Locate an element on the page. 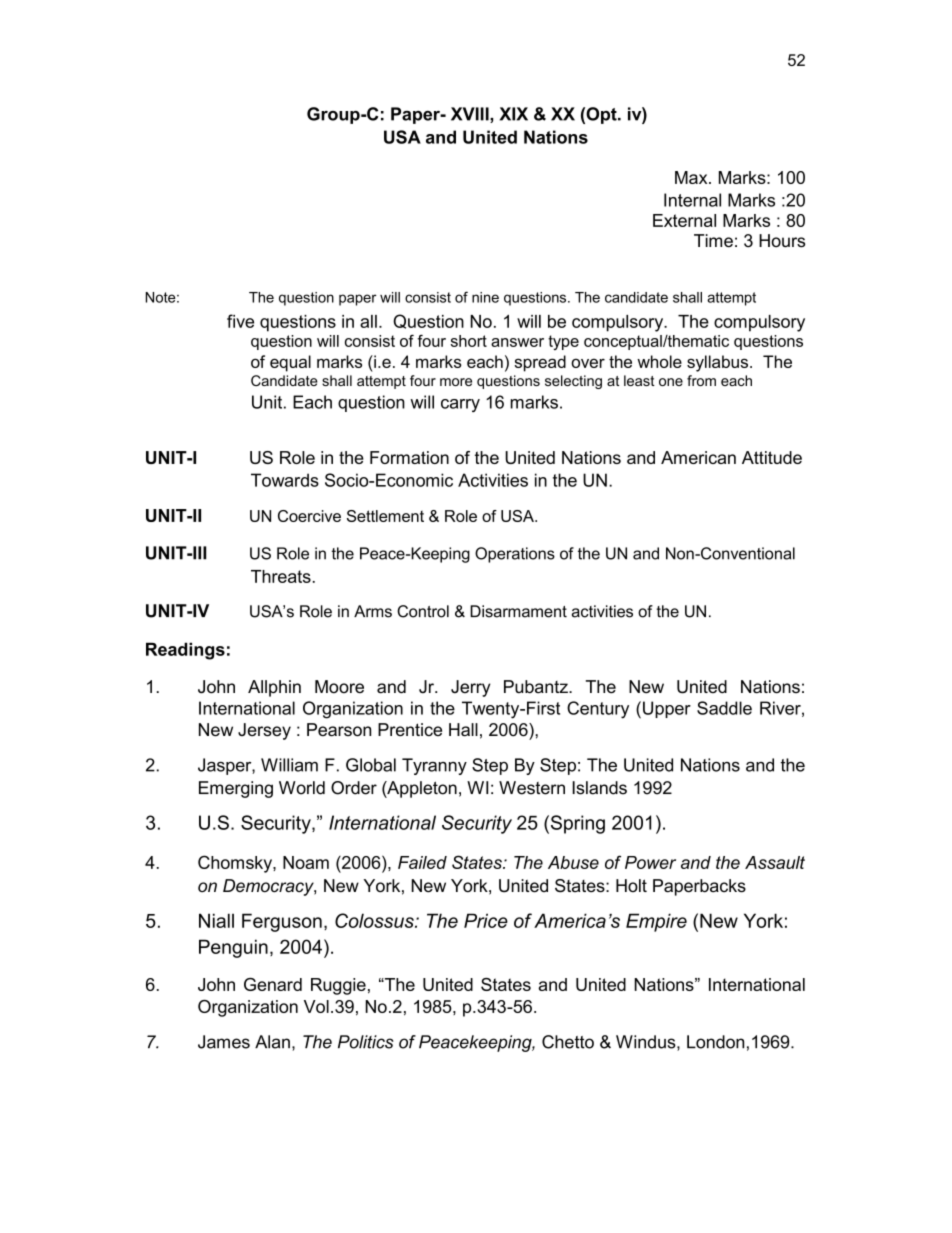 The height and width of the image is (1233, 952). Max is located at coordinates (692, 177).
